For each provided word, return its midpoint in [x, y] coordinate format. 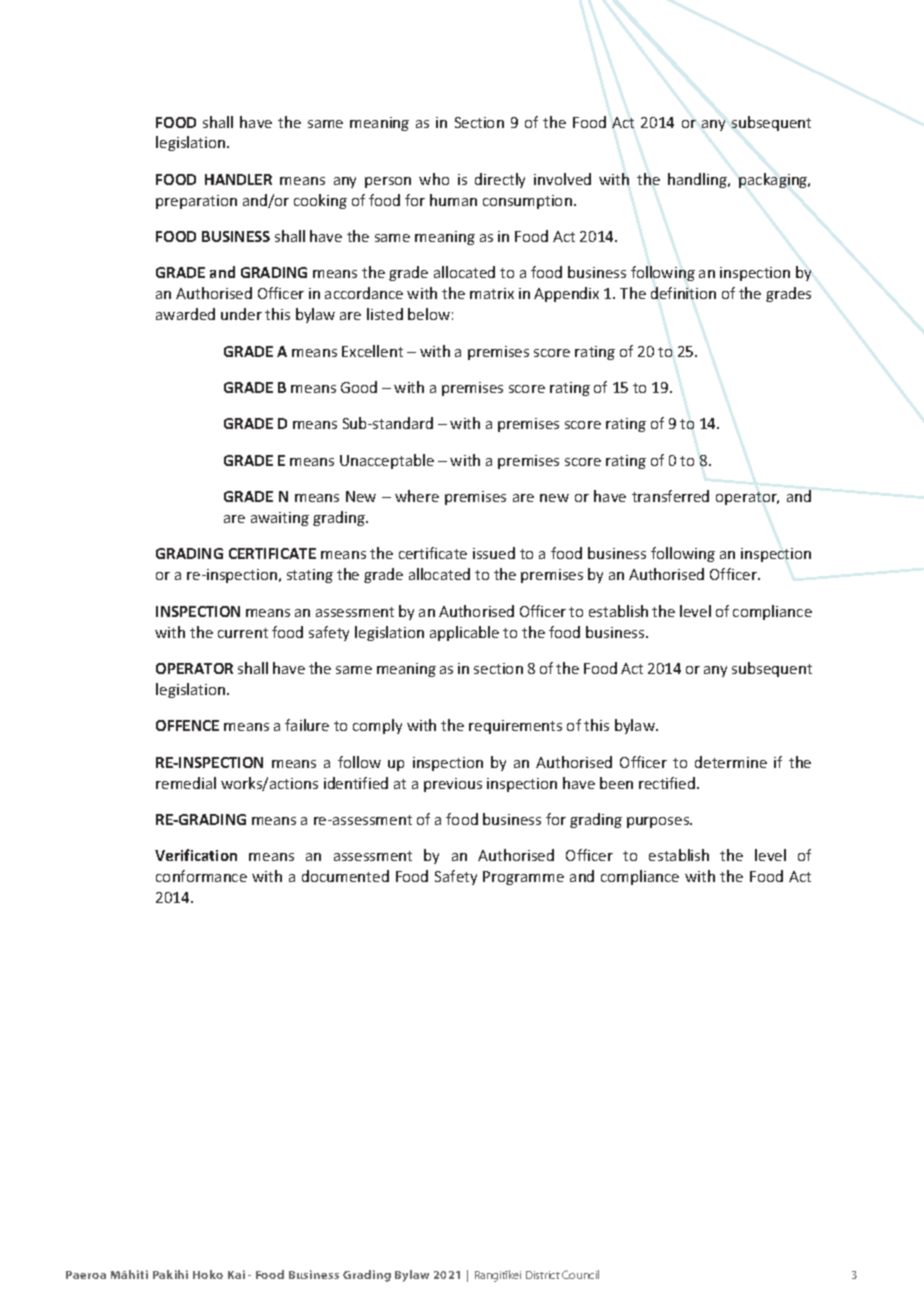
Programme [523, 878]
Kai [236, 1274]
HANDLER [238, 179]
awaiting [280, 519]
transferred [670, 496]
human [453, 200]
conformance [201, 876]
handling [698, 180]
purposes [659, 822]
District [543, 1275]
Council [580, 1274]
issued [494, 553]
